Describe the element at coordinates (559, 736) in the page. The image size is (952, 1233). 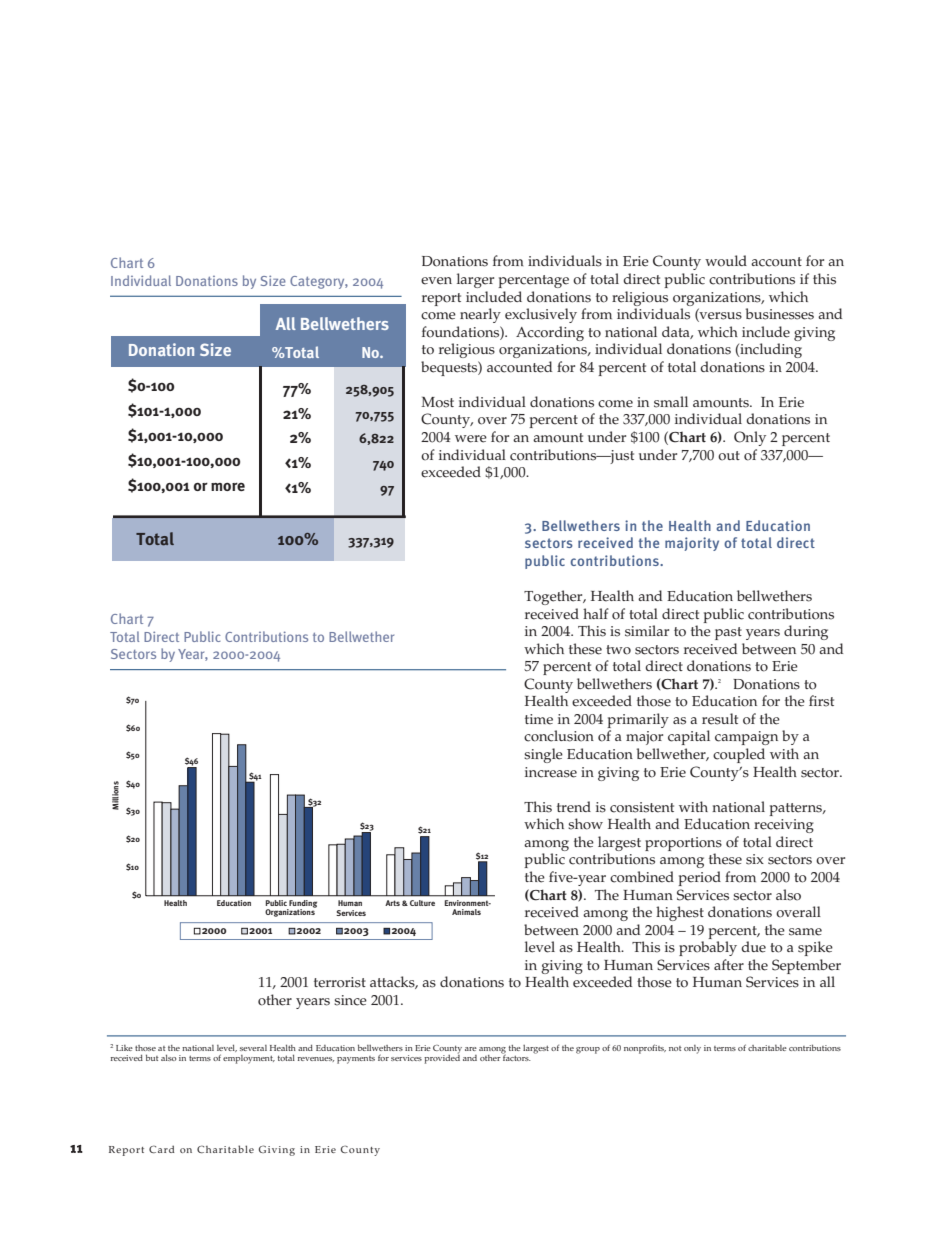
I see `conclusion` at that location.
